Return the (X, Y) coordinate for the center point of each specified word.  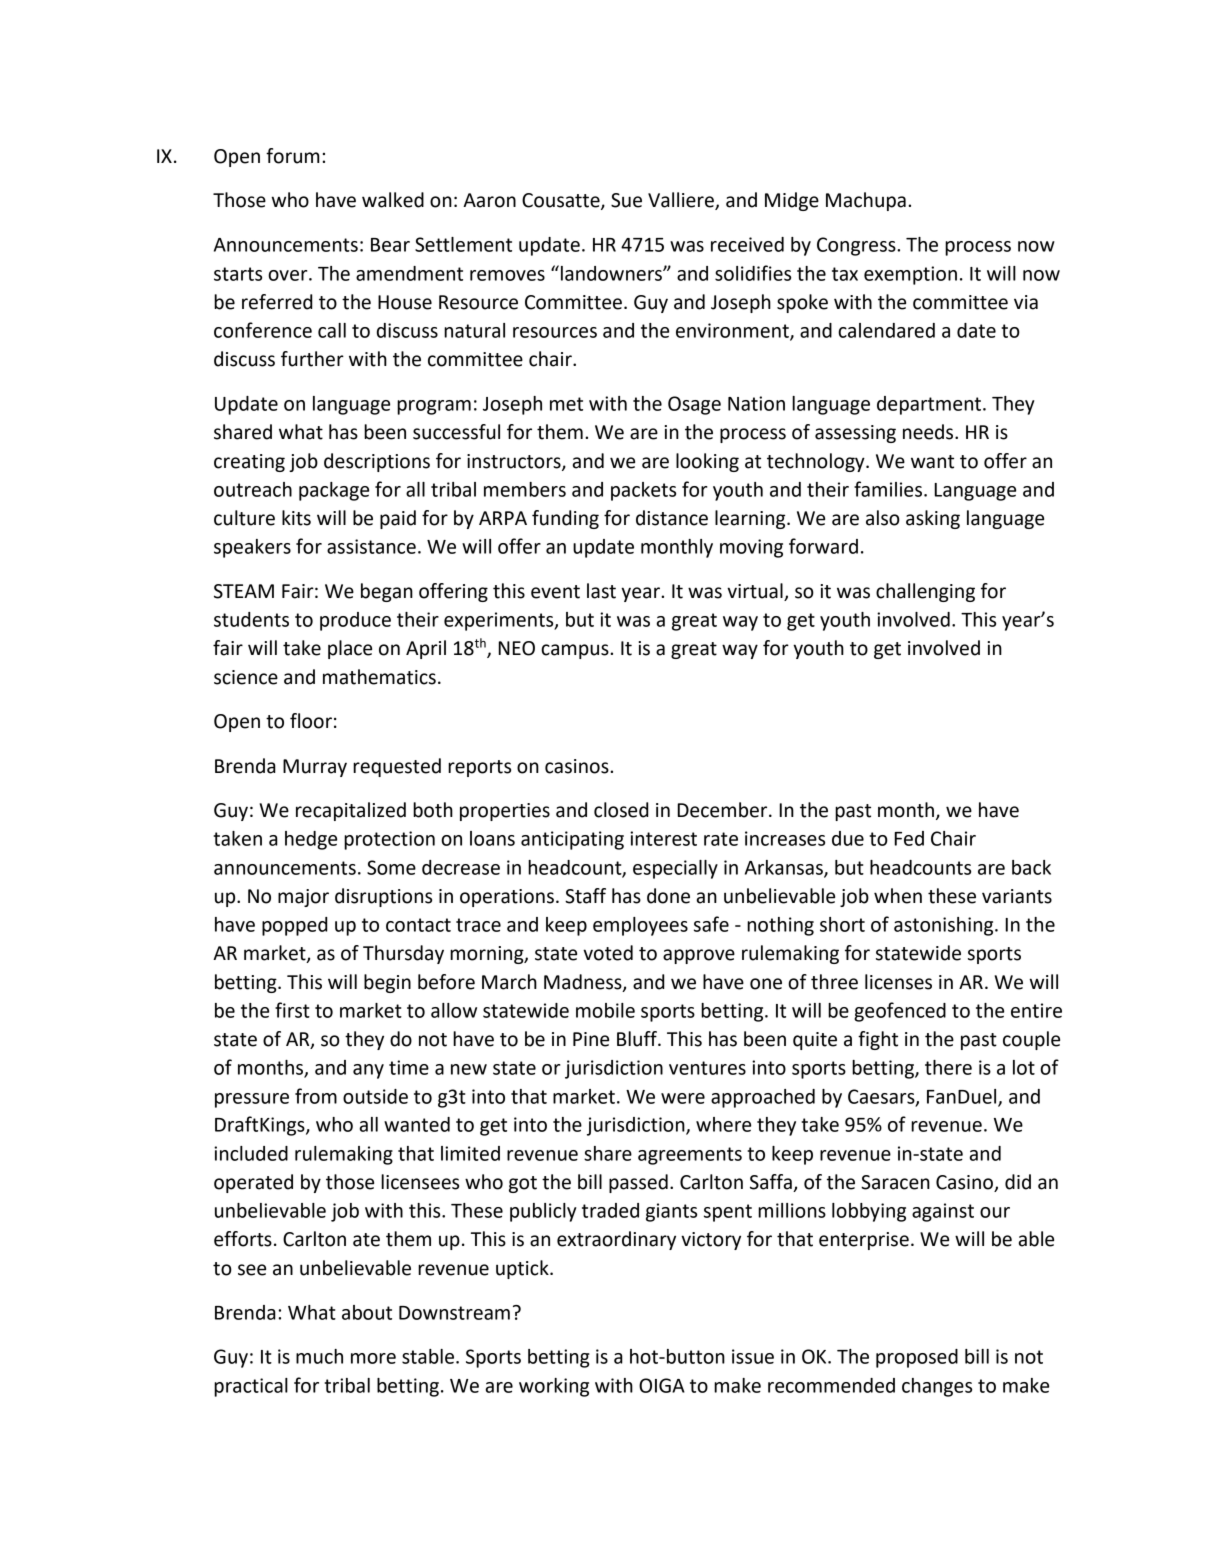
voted (608, 953)
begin (387, 983)
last (601, 591)
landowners (612, 273)
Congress (857, 246)
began (387, 592)
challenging (925, 592)
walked (393, 200)
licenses (898, 982)
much (319, 1356)
